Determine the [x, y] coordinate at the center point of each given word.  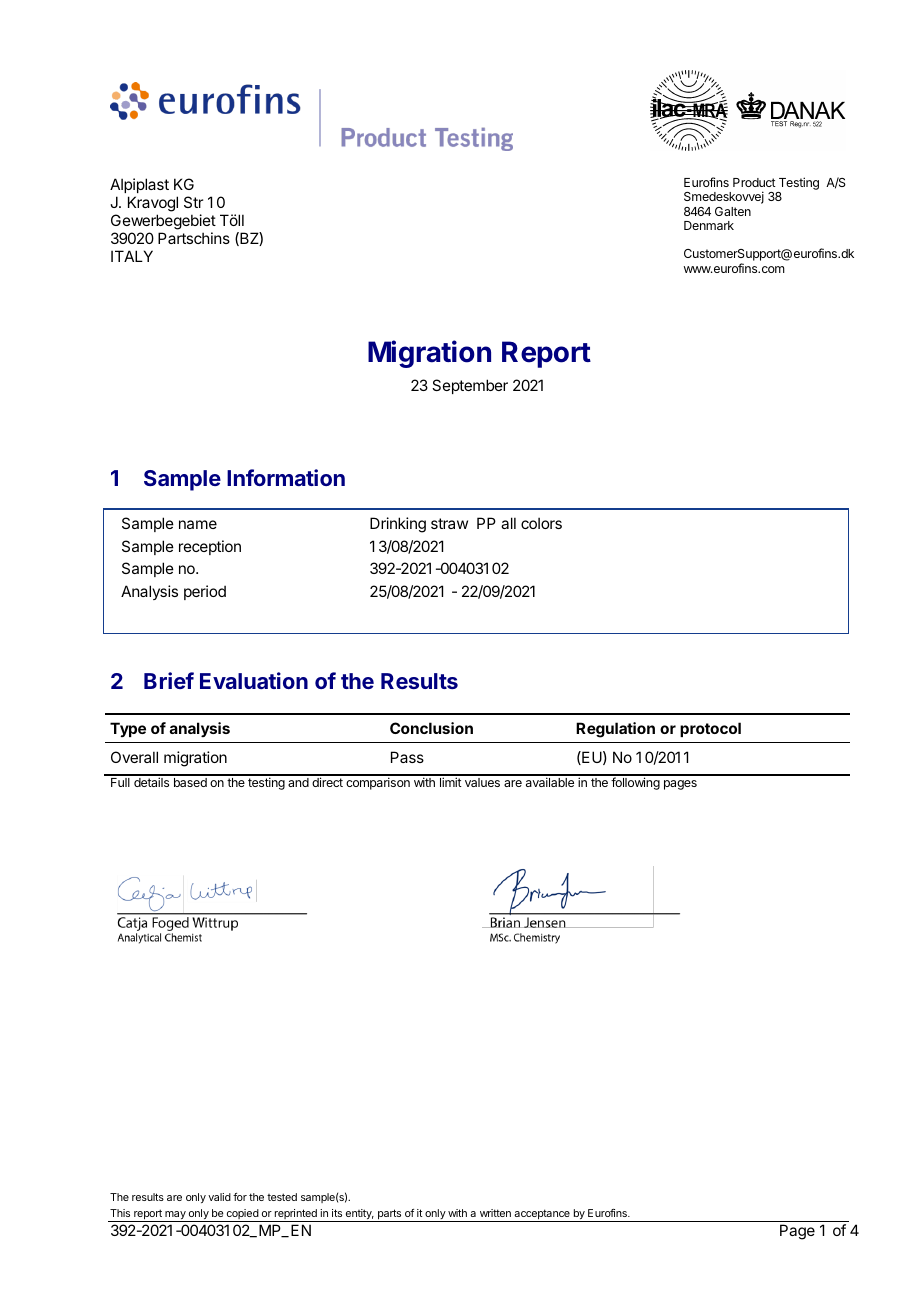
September [470, 386]
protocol [710, 729]
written [495, 1213]
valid [219, 1197]
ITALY [132, 256]
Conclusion [431, 728]
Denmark [709, 225]
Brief [169, 680]
